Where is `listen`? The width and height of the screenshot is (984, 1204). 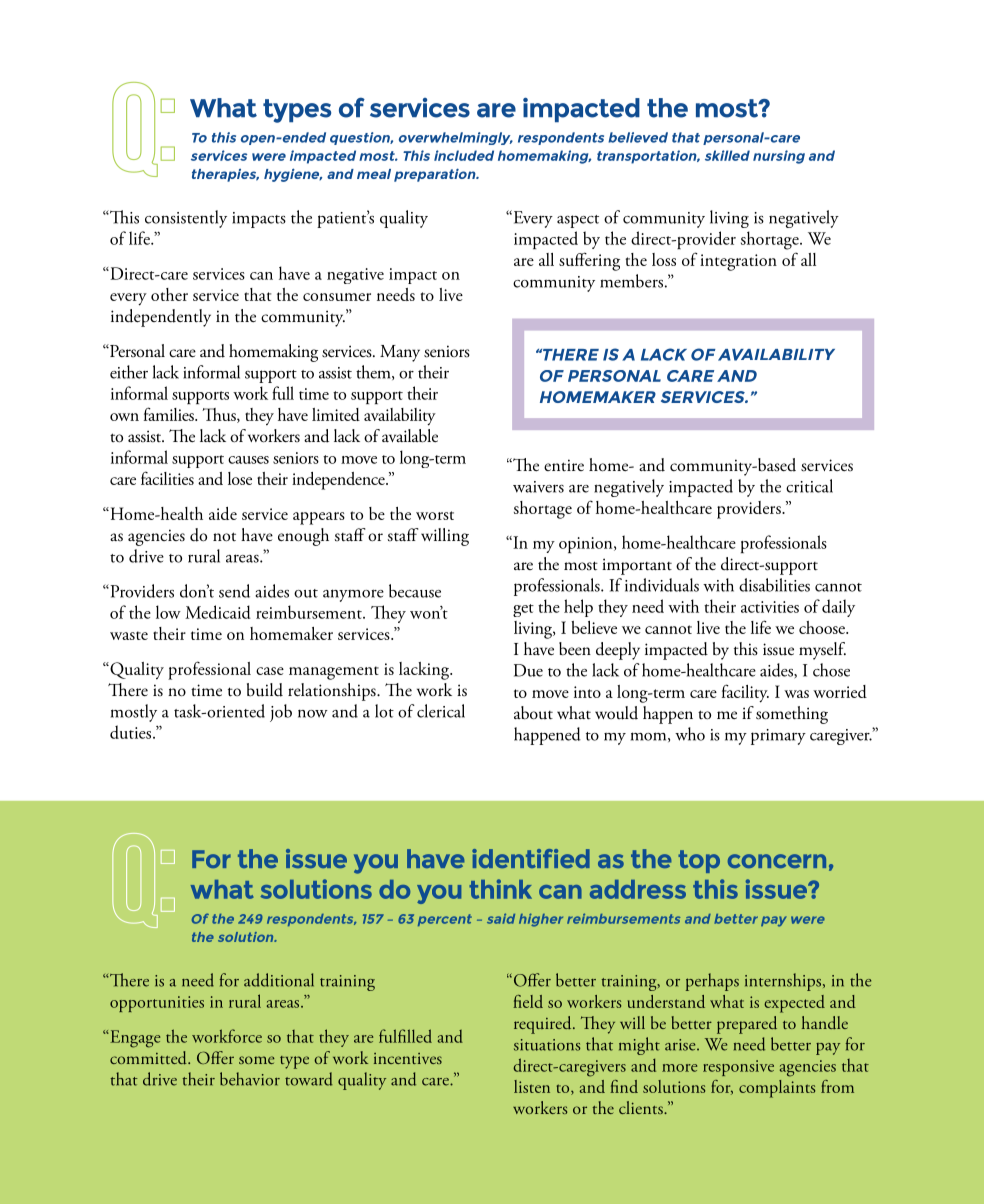 listen is located at coordinates (532, 1086).
